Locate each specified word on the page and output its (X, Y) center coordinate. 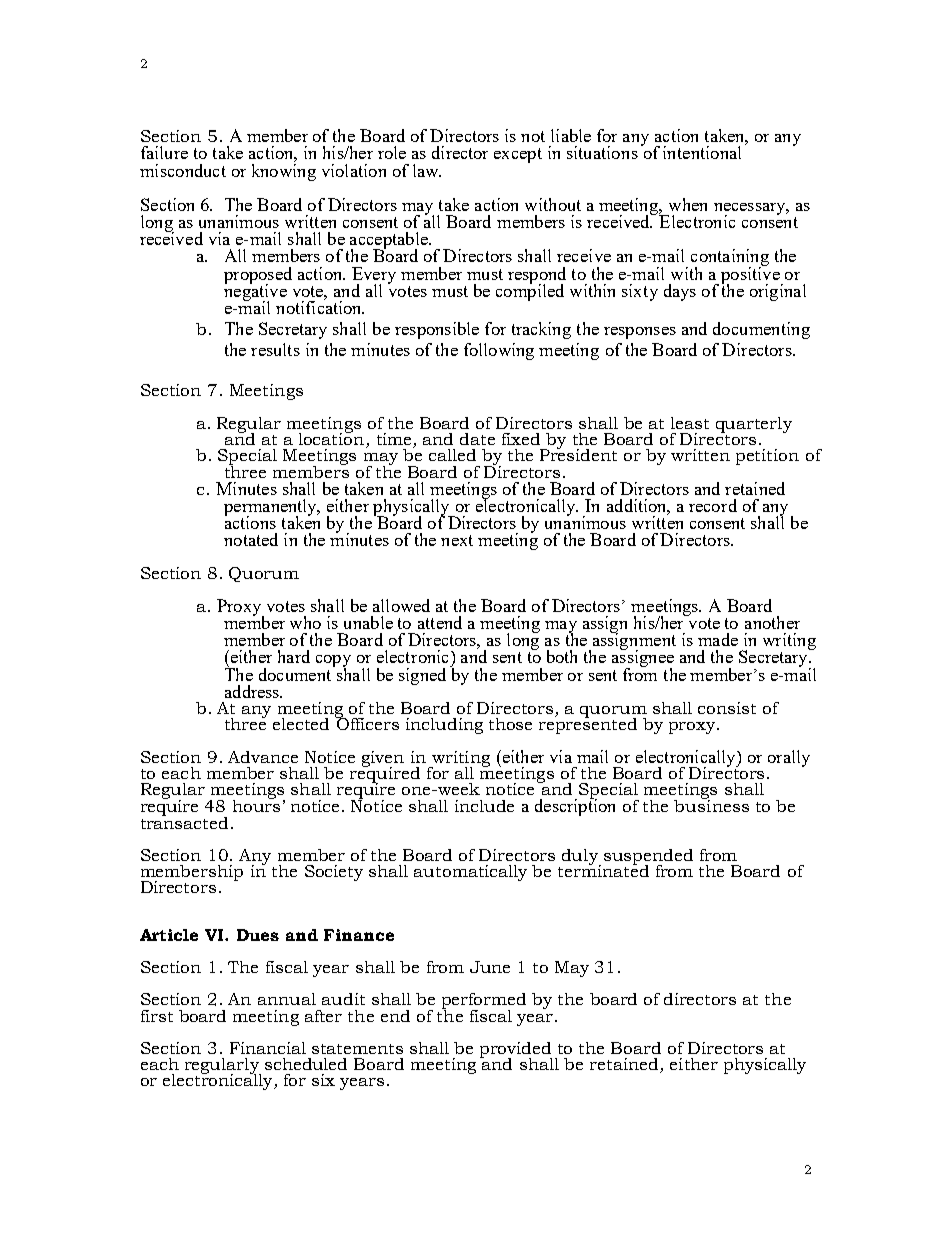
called (452, 455)
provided (516, 1051)
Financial (268, 1048)
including (444, 726)
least (690, 423)
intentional (702, 152)
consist (727, 708)
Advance (263, 757)
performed (484, 1002)
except (518, 155)
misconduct (183, 170)
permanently (271, 509)
